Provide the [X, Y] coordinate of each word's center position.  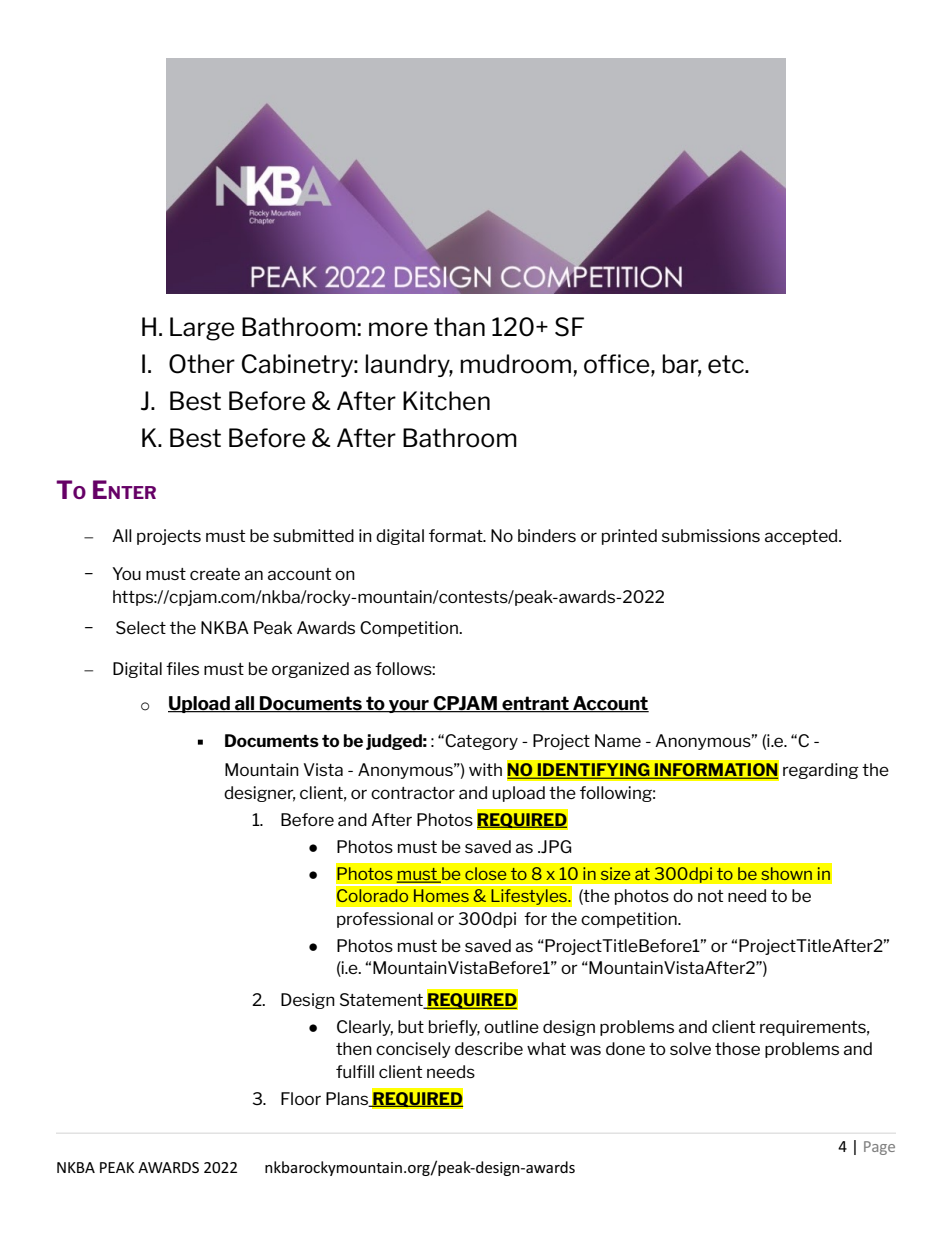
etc [727, 364]
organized [310, 670]
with [485, 769]
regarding [821, 771]
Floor [301, 1098]
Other [202, 364]
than [459, 327]
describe [489, 1048]
